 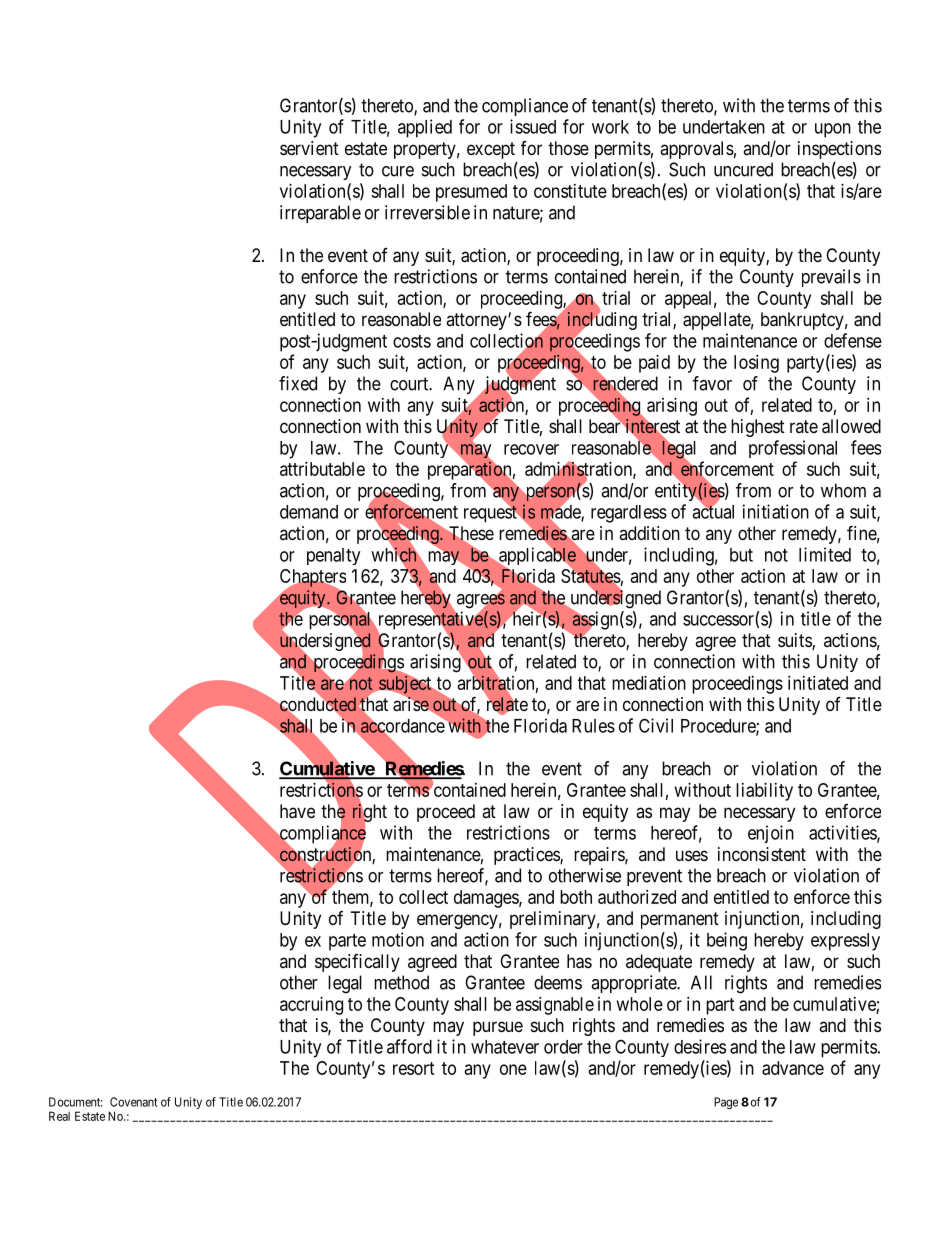 I want to click on except, so click(x=491, y=150).
